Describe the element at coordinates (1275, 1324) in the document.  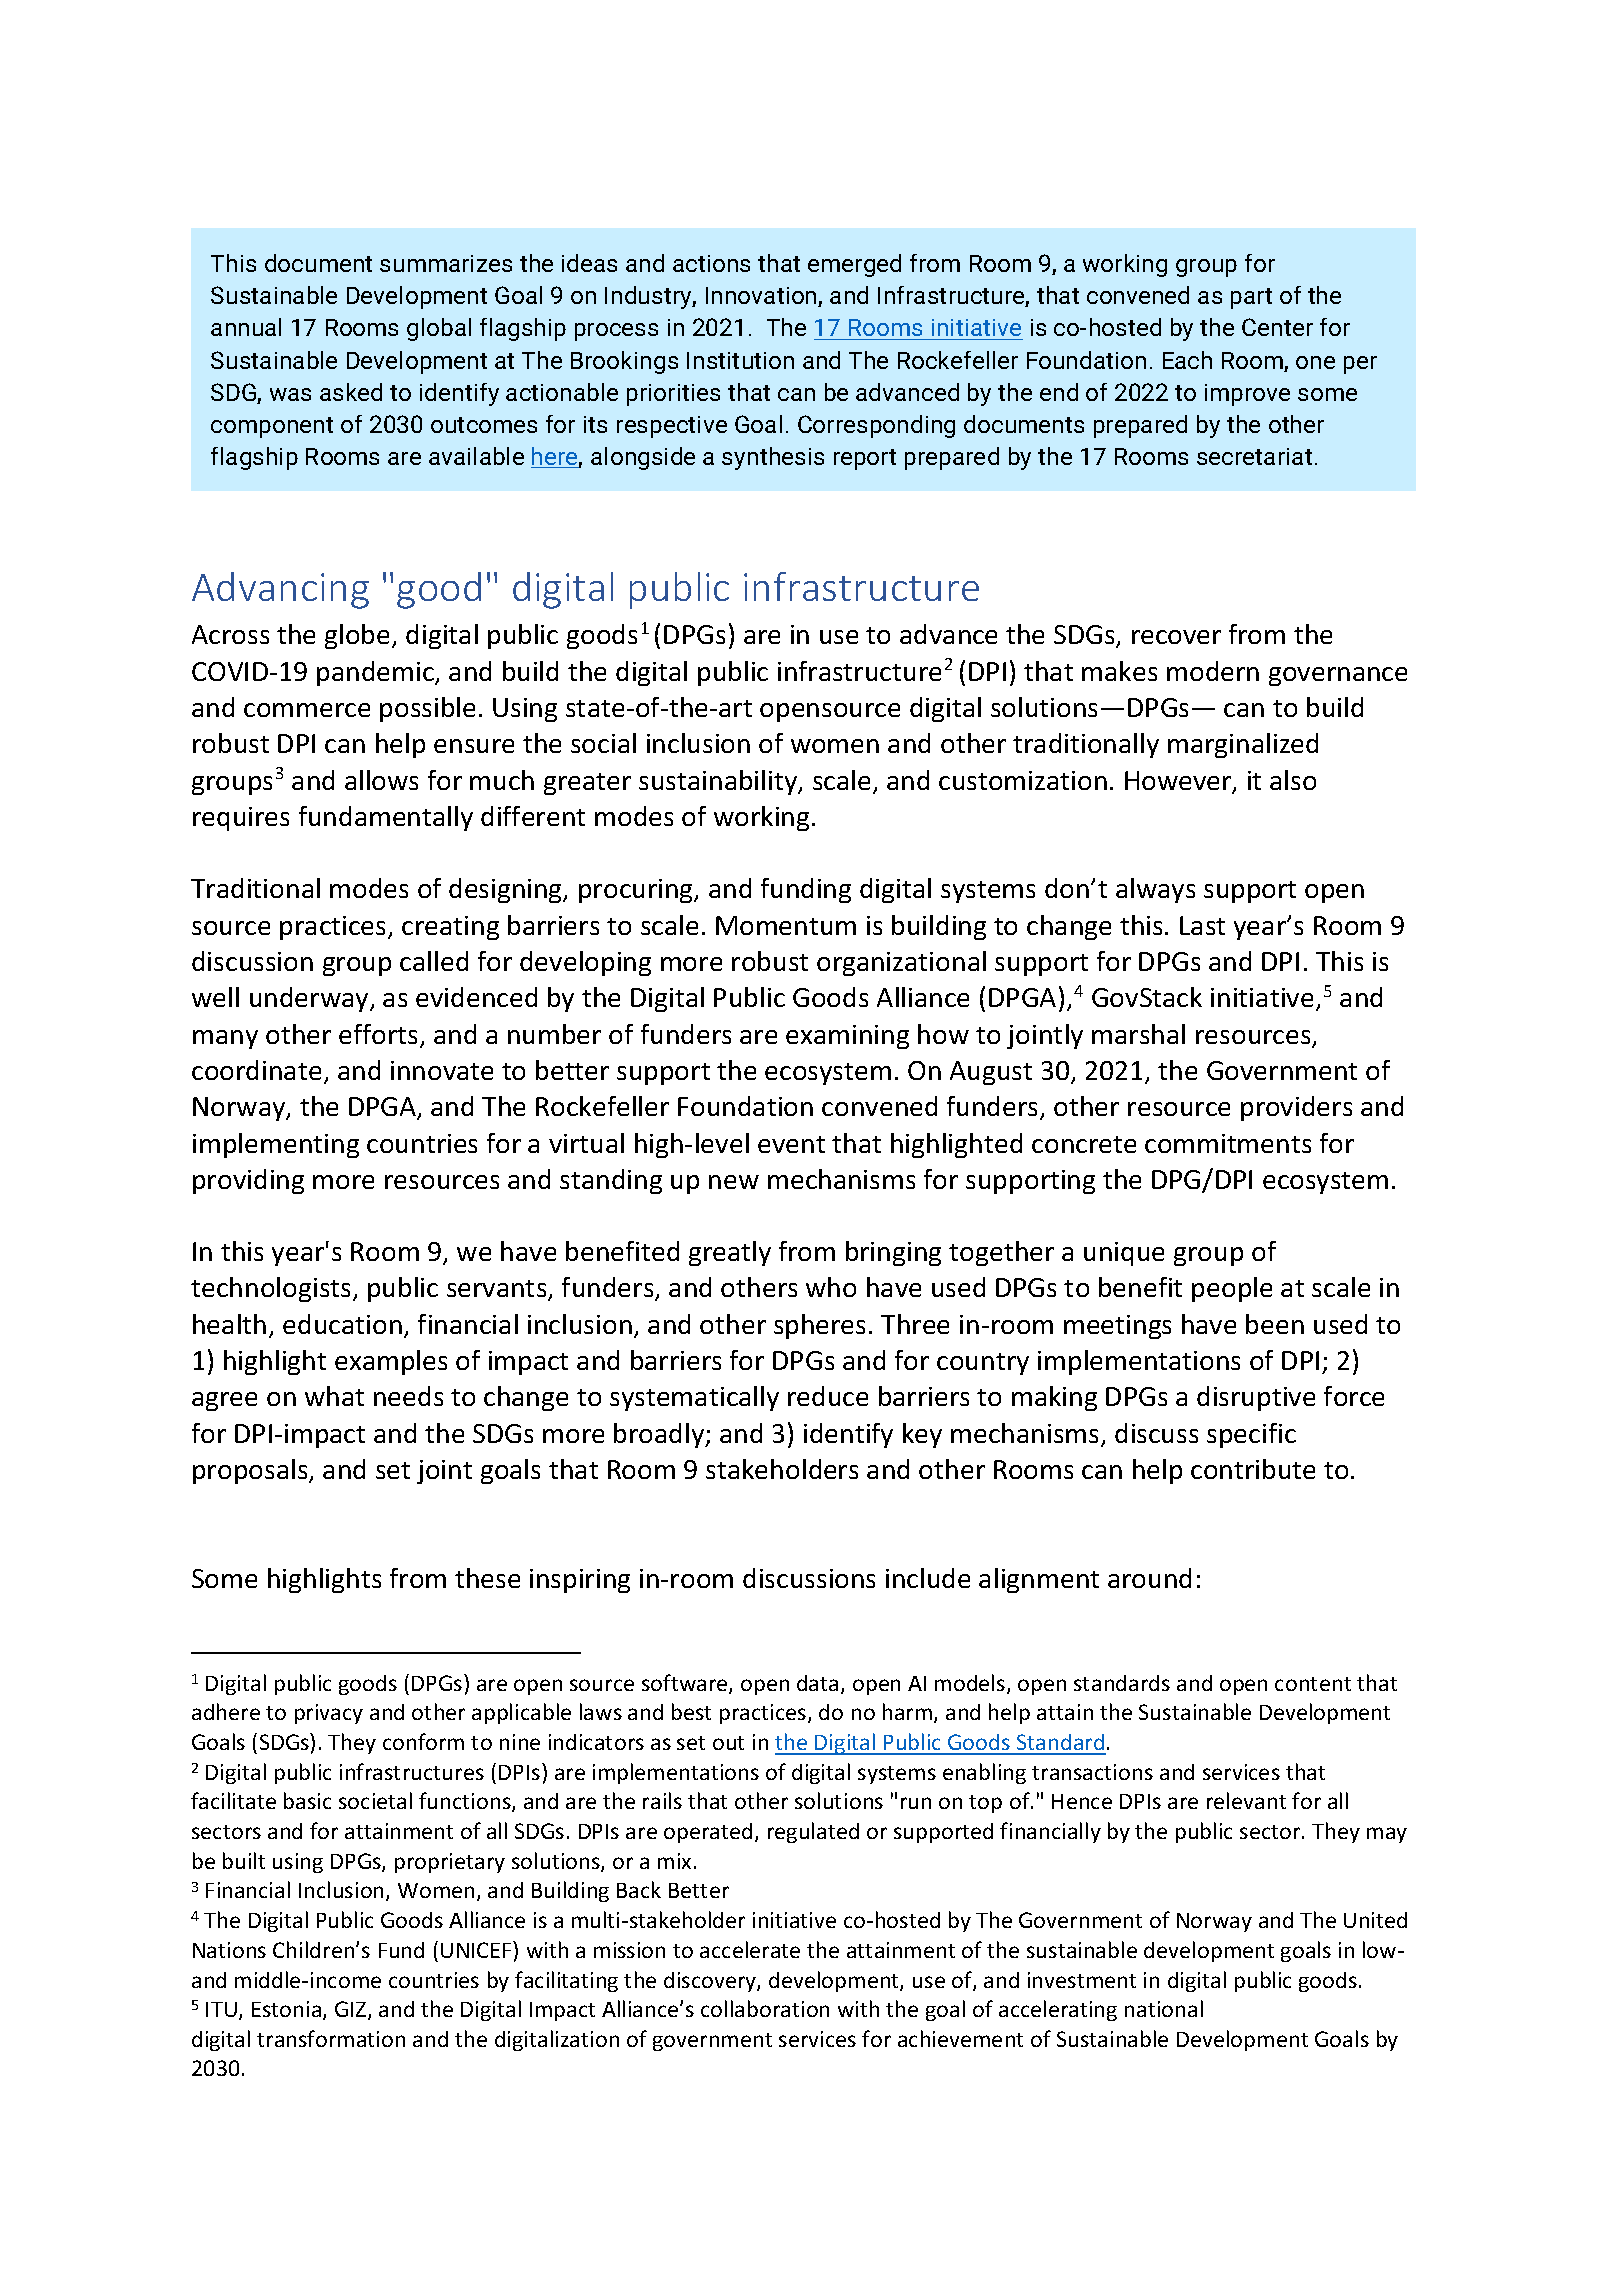
I see `been` at that location.
